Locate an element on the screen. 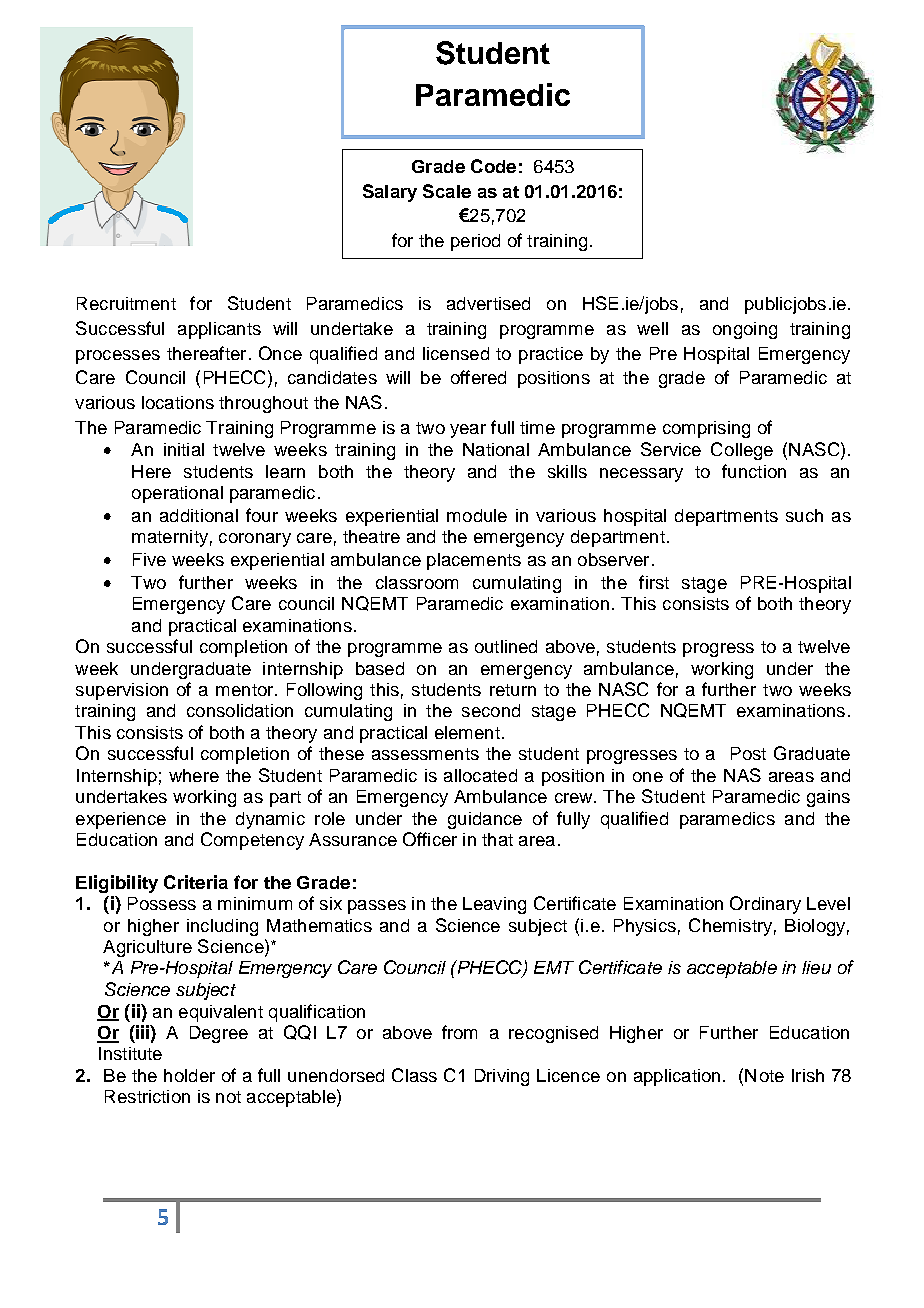 The height and width of the screenshot is (1308, 924). module is located at coordinates (477, 515).
